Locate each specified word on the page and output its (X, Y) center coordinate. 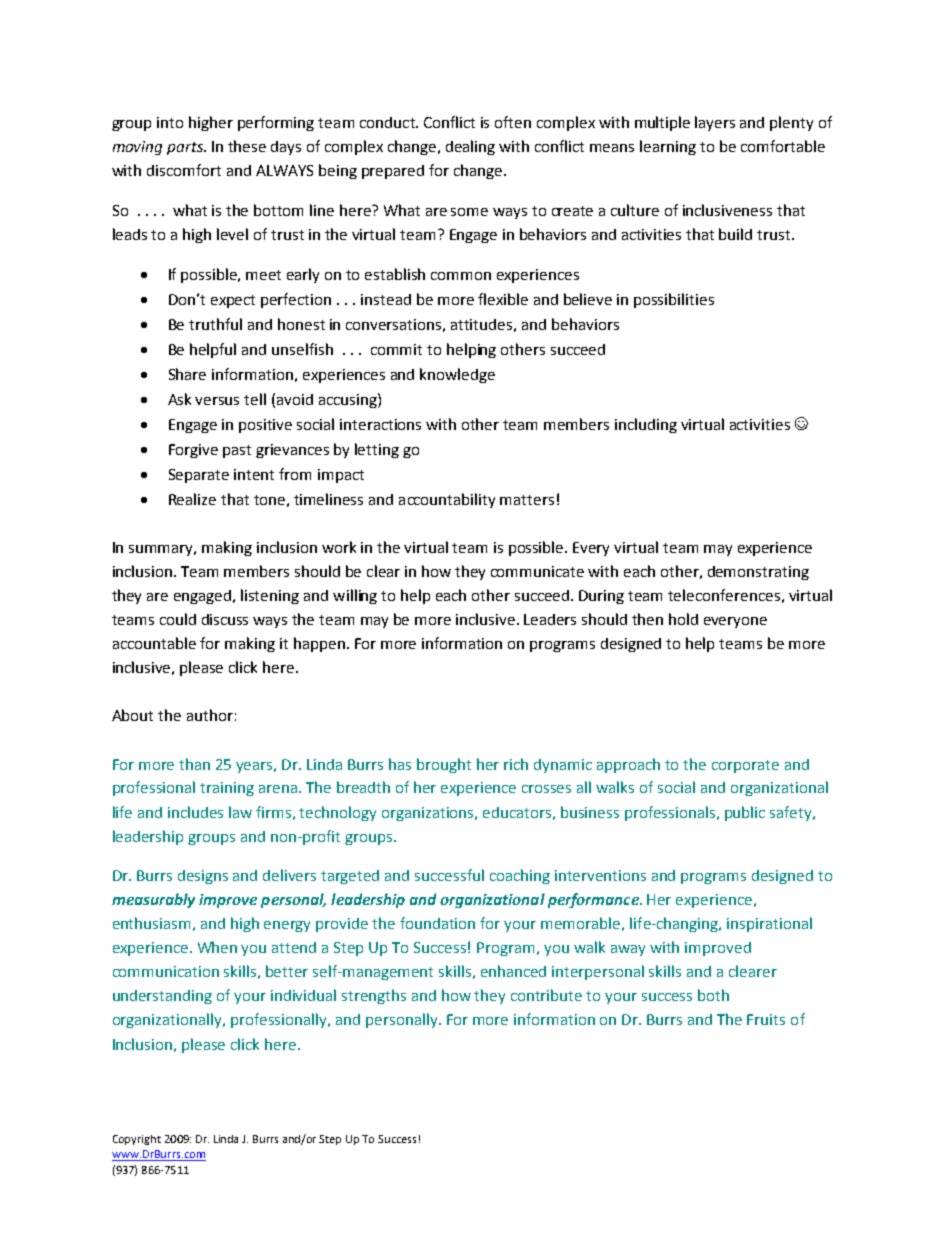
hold (683, 619)
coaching (520, 876)
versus (217, 401)
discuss (225, 619)
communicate (537, 571)
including (646, 425)
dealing (470, 147)
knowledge (457, 375)
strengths (374, 996)
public (745, 813)
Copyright (137, 1140)
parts (186, 148)
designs (203, 877)
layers (715, 123)
